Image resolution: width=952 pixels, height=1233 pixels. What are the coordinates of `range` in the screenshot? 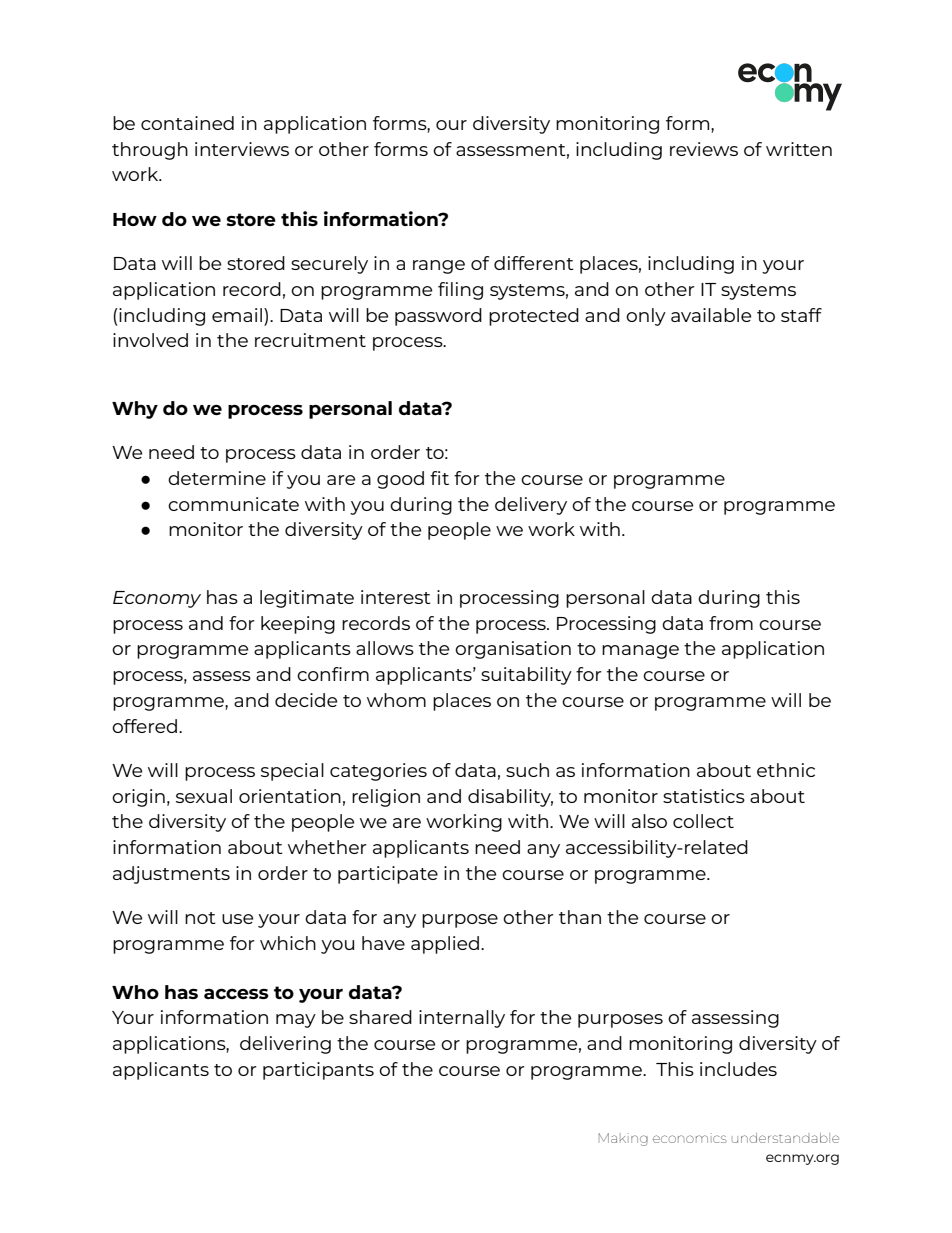 It's located at (439, 267).
